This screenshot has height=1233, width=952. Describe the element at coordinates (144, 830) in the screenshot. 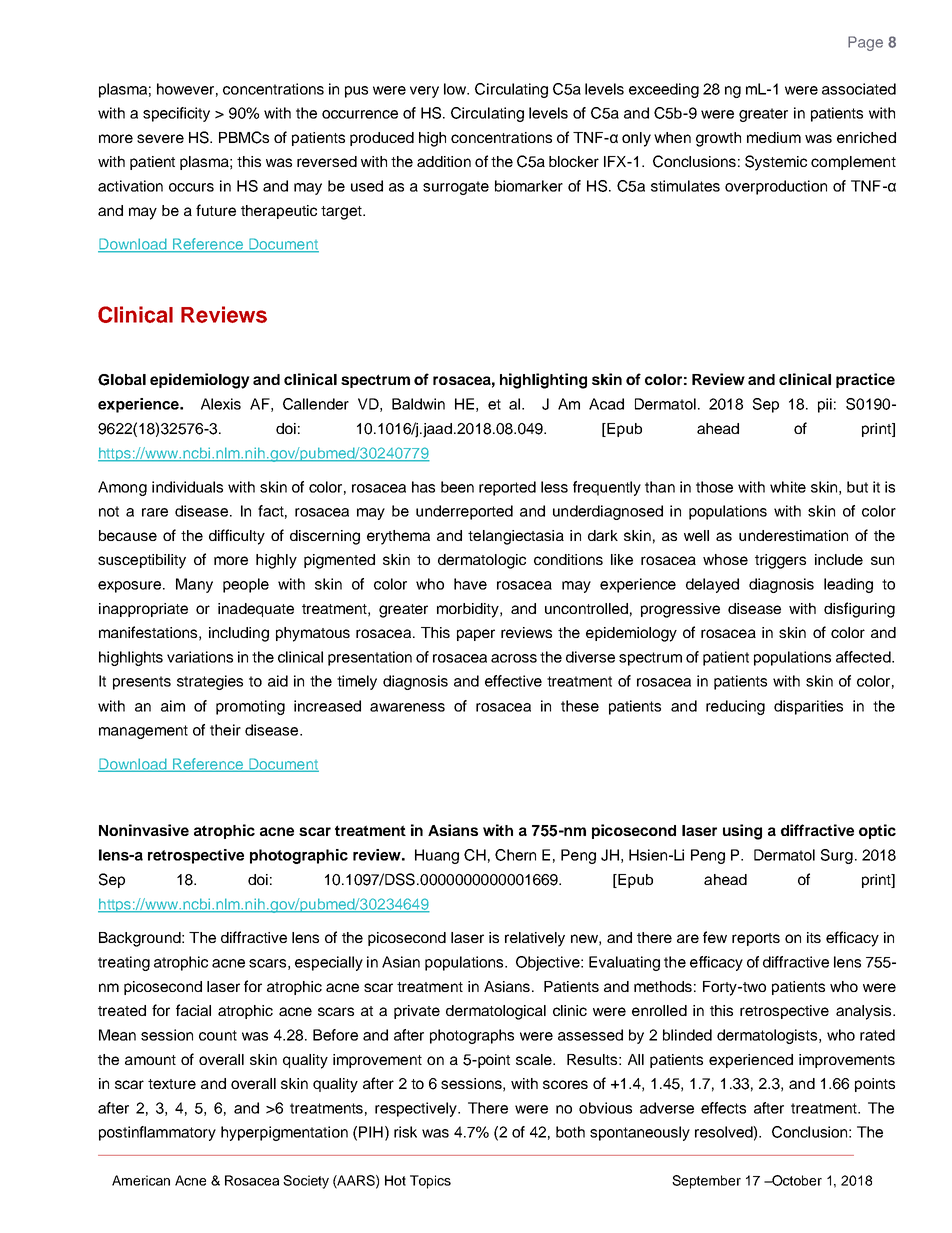

I see `Noninvasive` at that location.
